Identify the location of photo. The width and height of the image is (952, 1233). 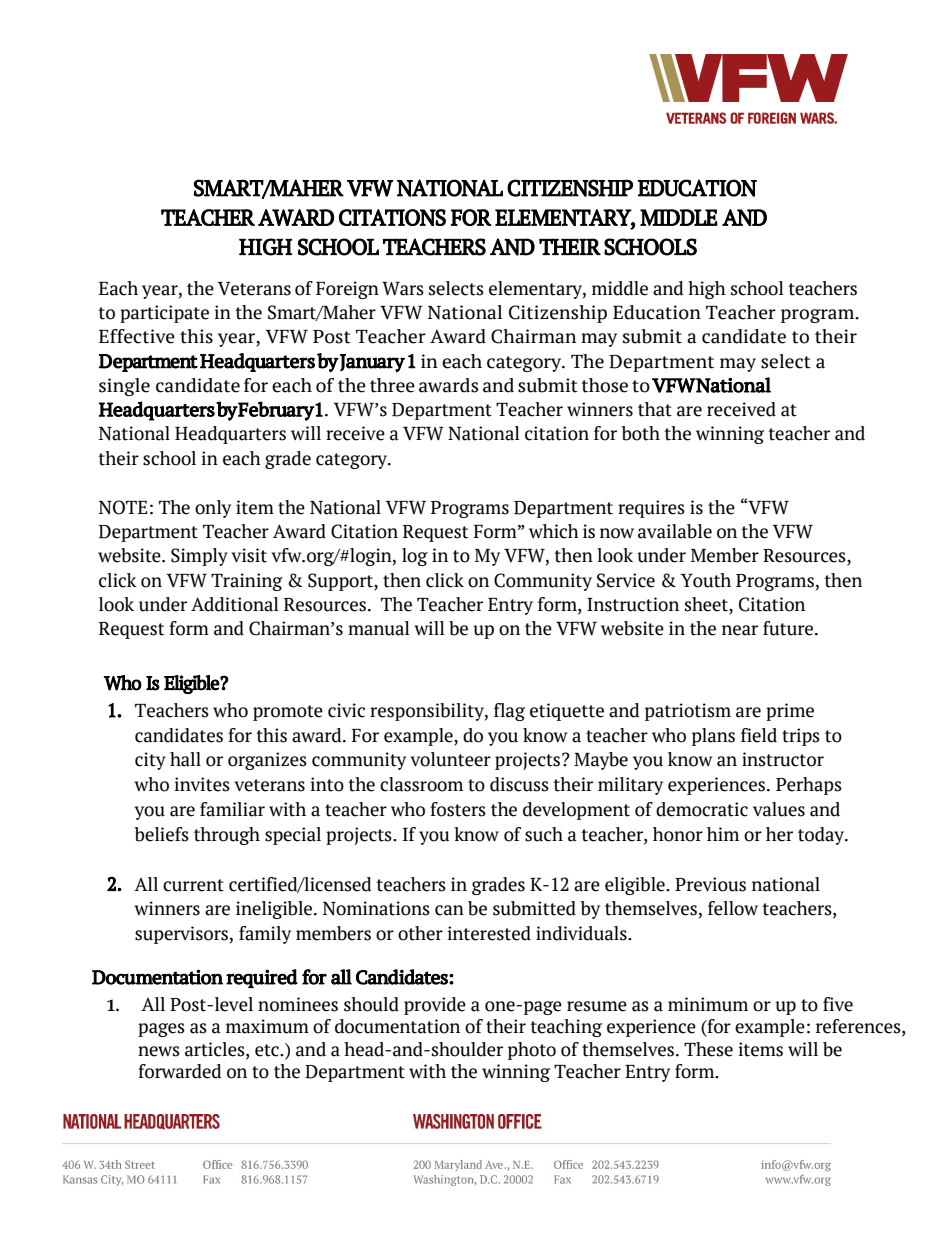
(532, 1051).
